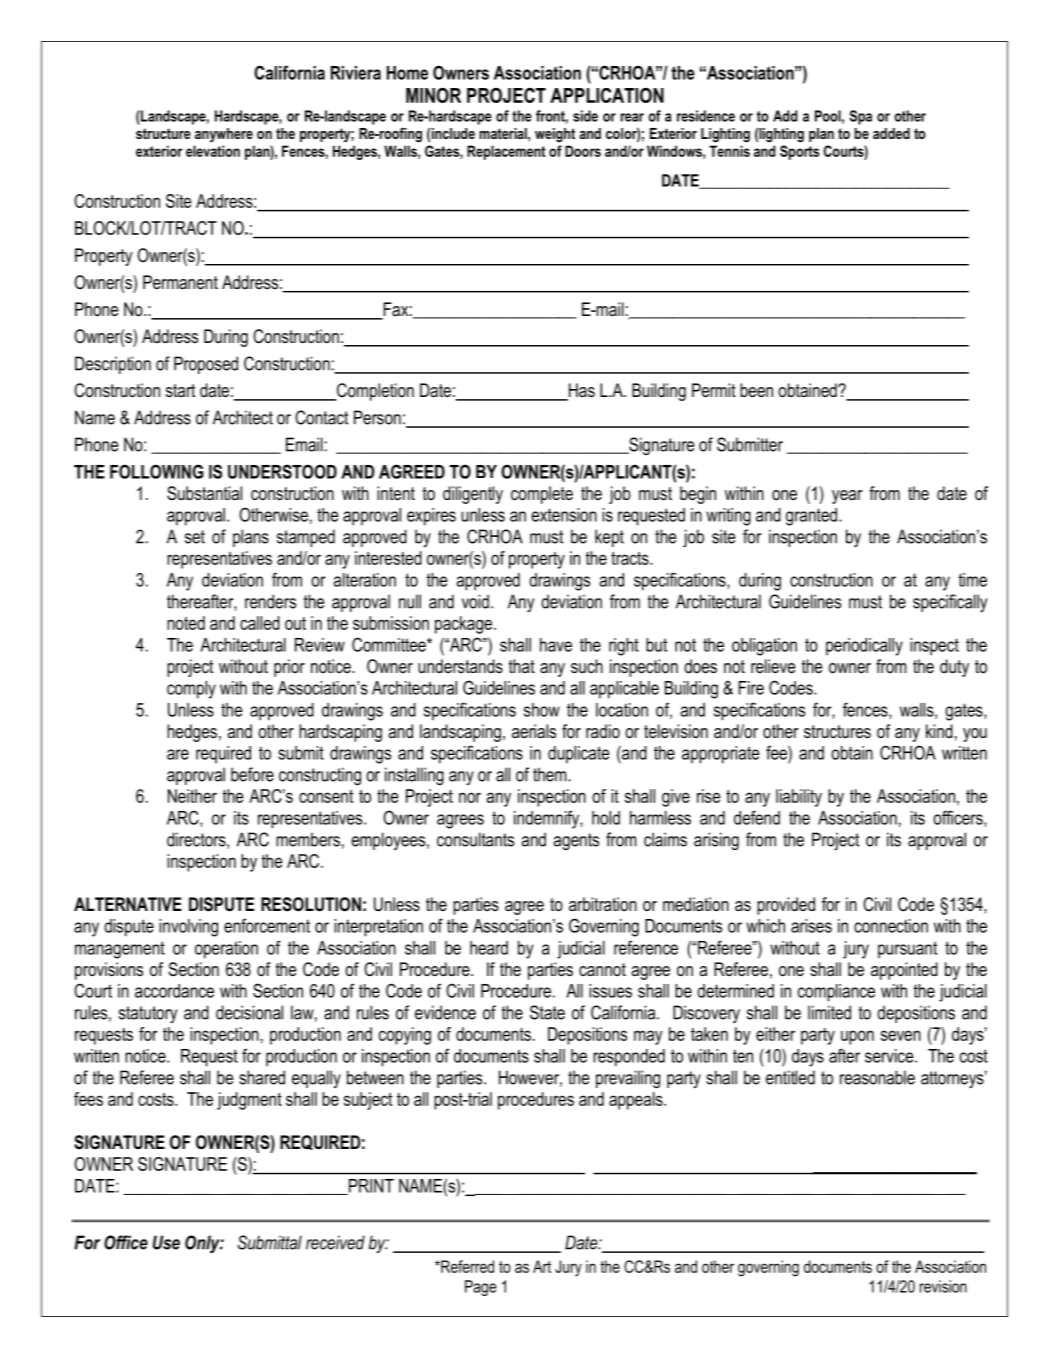 The height and width of the screenshot is (1358, 1049). Describe the element at coordinates (847, 497) in the screenshot. I see `year` at that location.
